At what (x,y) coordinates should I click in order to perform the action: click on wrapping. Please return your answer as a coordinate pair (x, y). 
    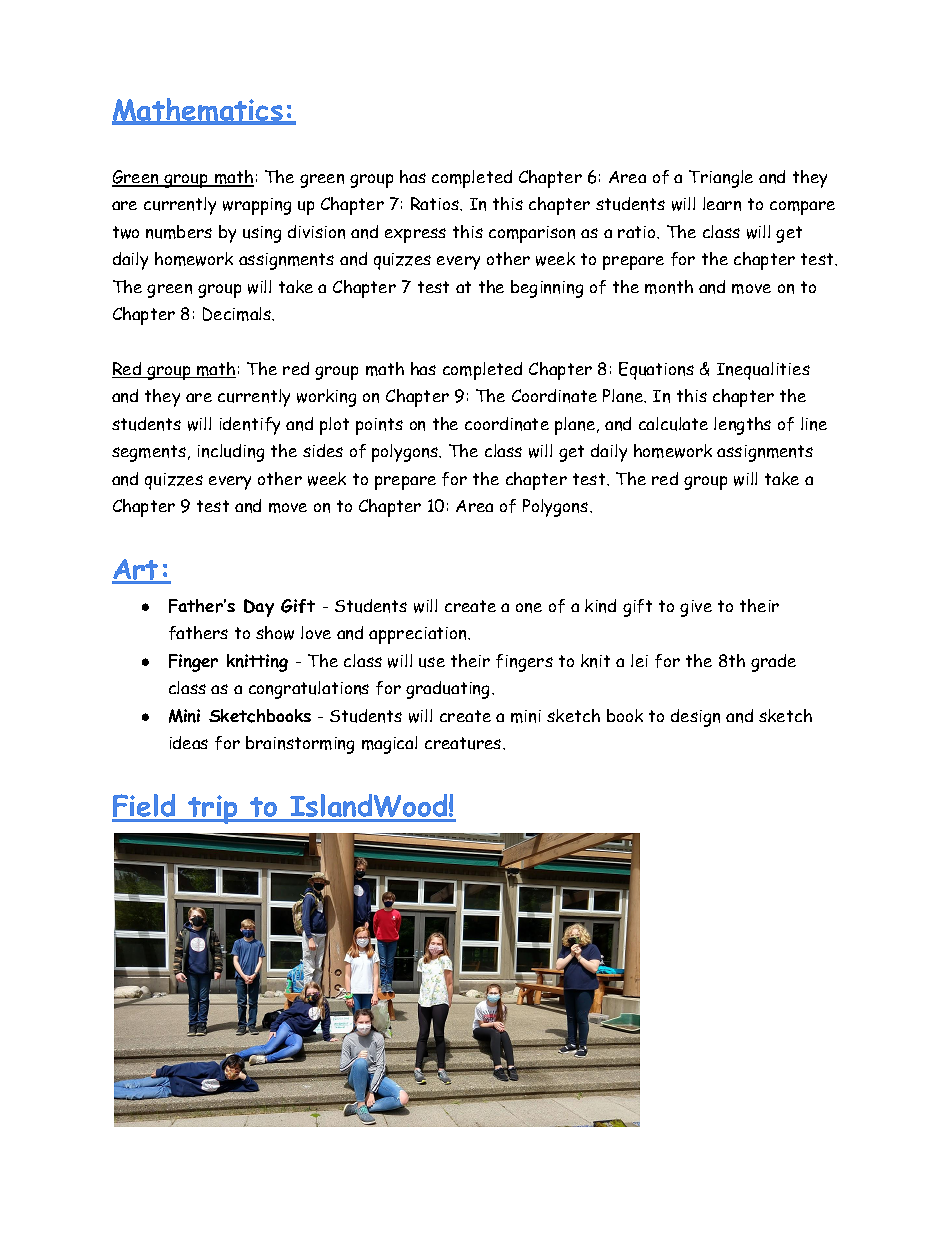
    Looking at the image, I should click on (257, 206).
